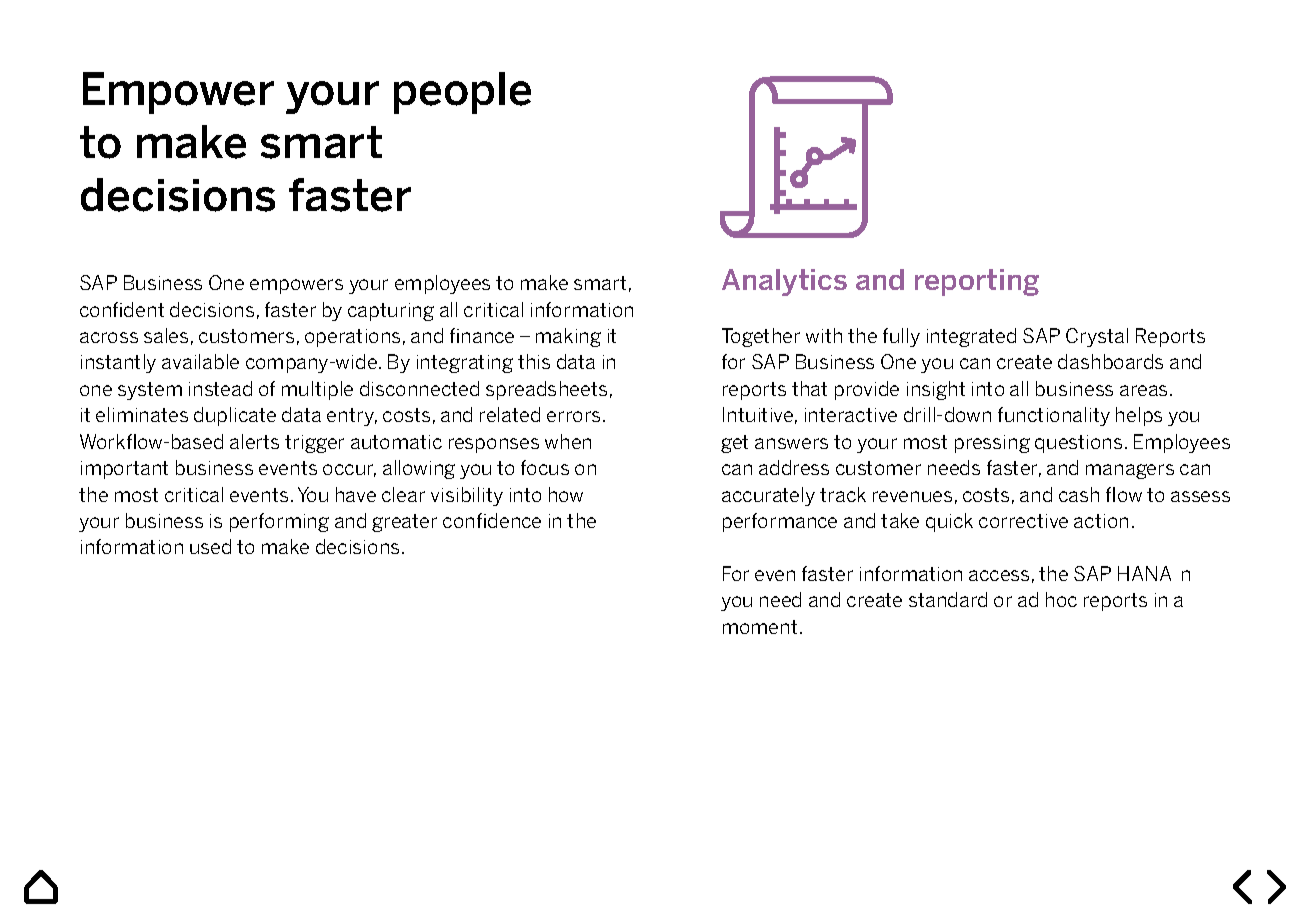  What do you see at coordinates (1078, 444) in the image?
I see `questions` at bounding box center [1078, 444].
